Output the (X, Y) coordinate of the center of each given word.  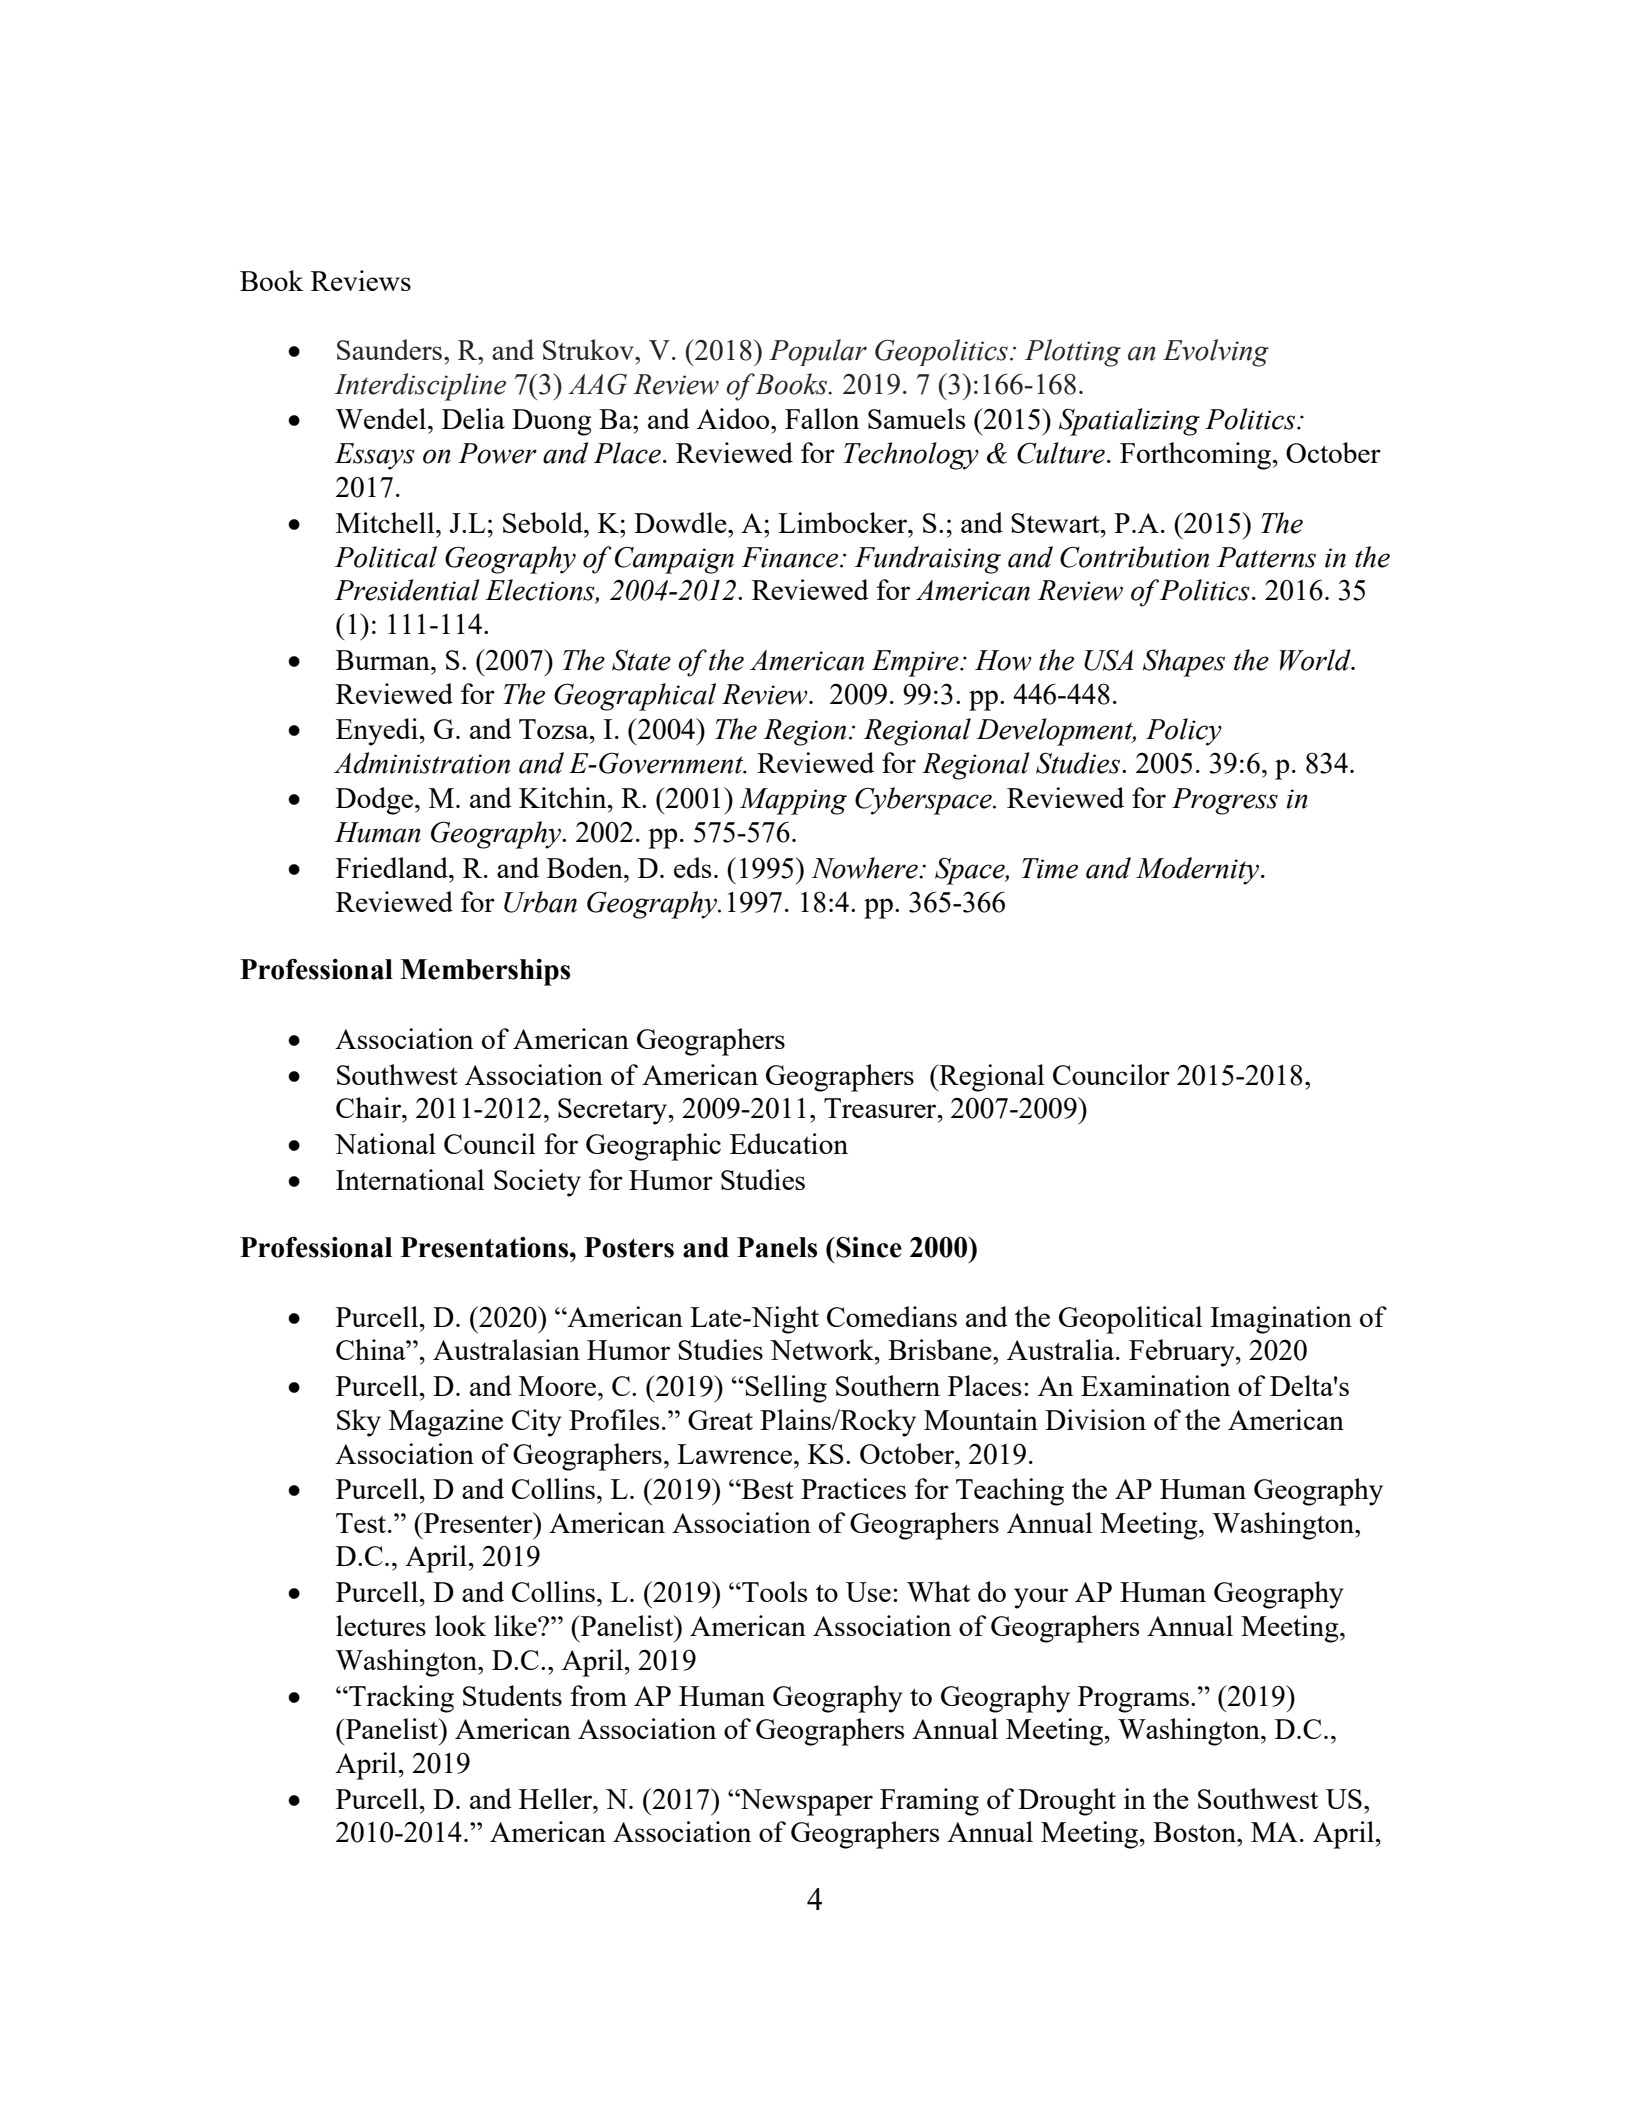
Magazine (446, 1423)
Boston (1196, 1832)
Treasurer (881, 1108)
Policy (1184, 732)
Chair (370, 1107)
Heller (557, 1798)
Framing (929, 1802)
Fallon (822, 418)
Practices (853, 1488)
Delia (473, 418)
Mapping (793, 801)
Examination (1156, 1385)
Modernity (1197, 871)
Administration (422, 763)
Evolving (1216, 353)
